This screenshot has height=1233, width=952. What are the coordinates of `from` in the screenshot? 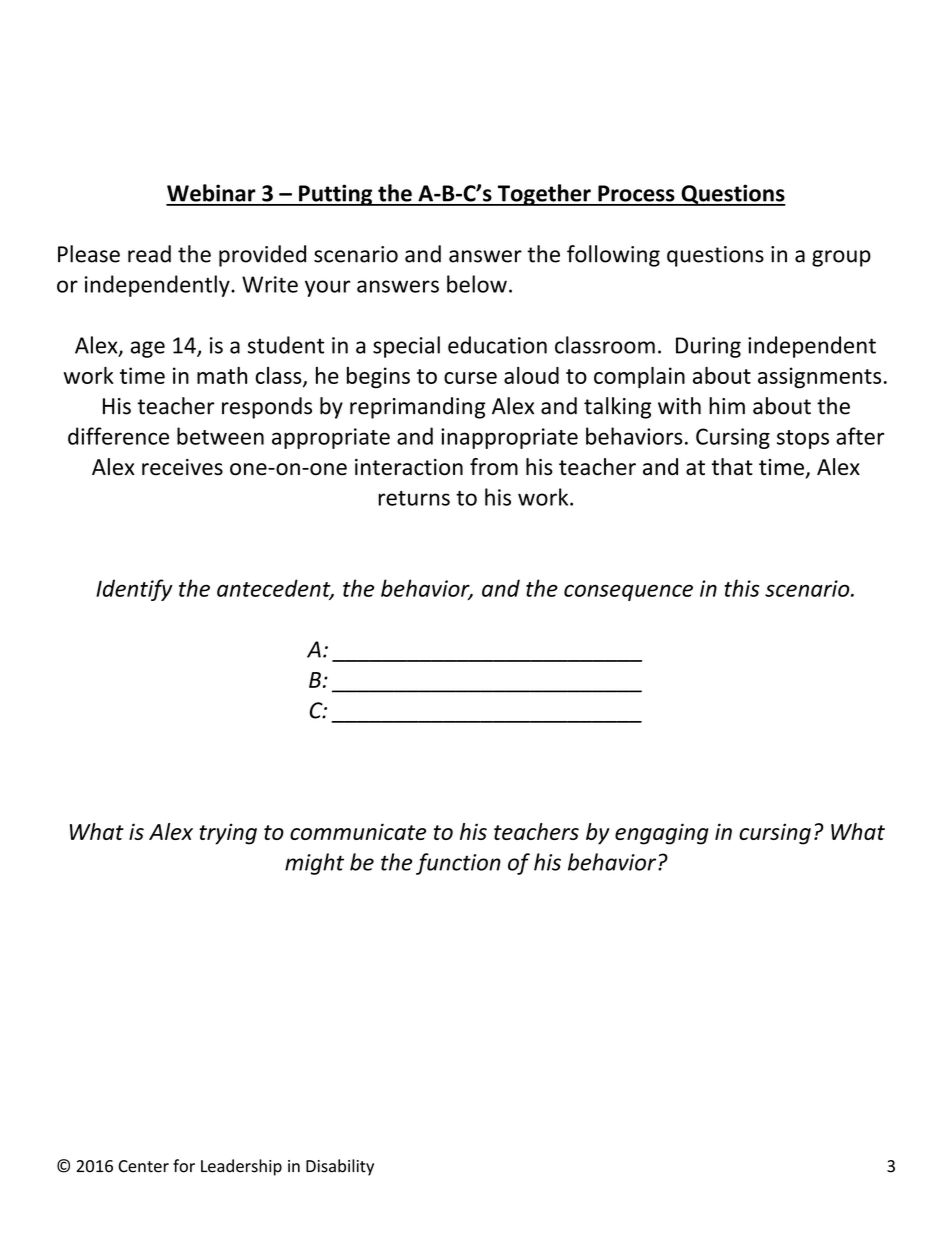 It's located at (494, 467).
